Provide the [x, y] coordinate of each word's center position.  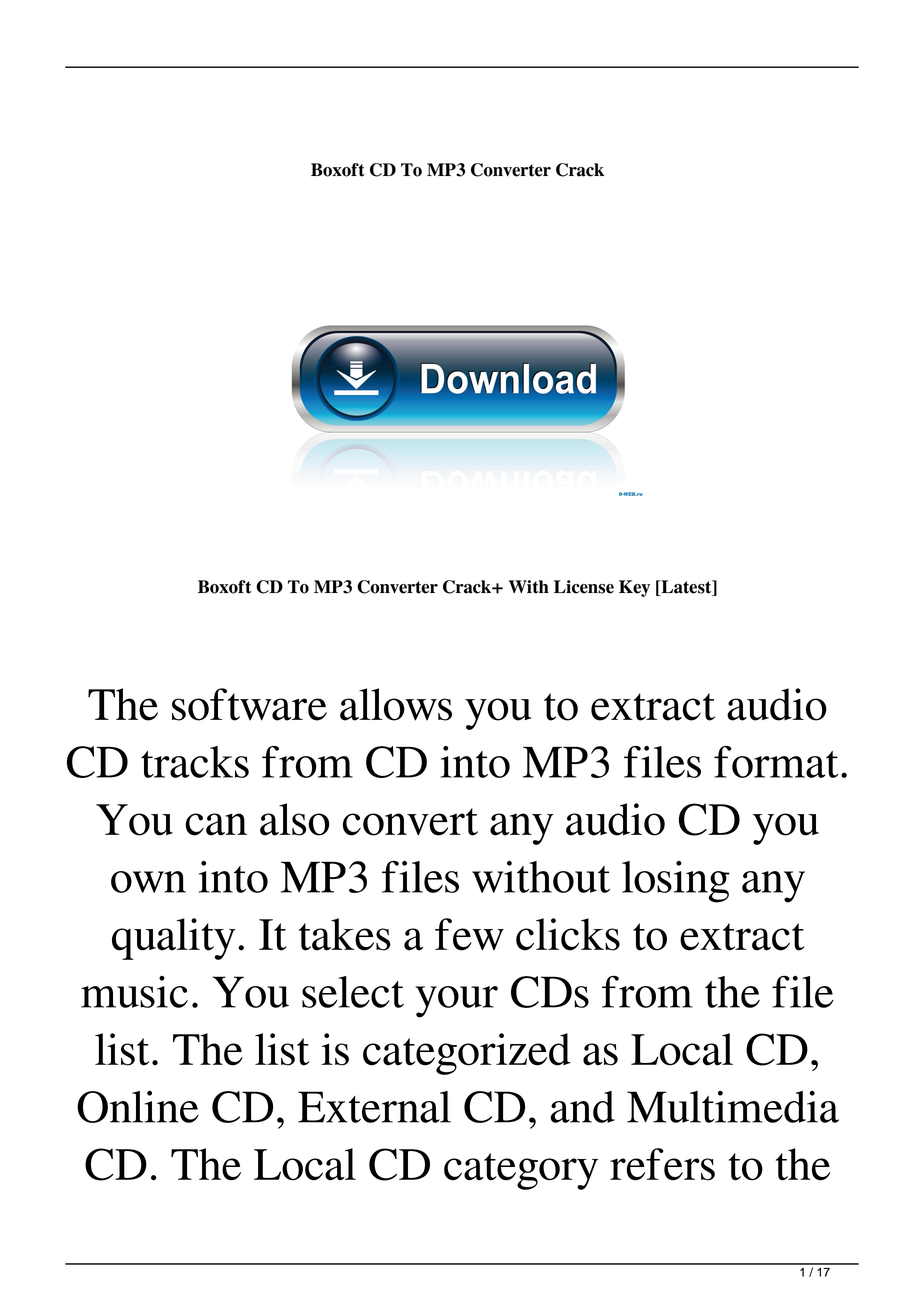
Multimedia [733, 1106]
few [469, 934]
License [584, 587]
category [521, 1171]
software [249, 704]
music [134, 992]
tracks [195, 762]
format [776, 762]
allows [396, 704]
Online [138, 1106]
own [148, 882]
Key [634, 588]
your [456, 1002]
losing [676, 882]
